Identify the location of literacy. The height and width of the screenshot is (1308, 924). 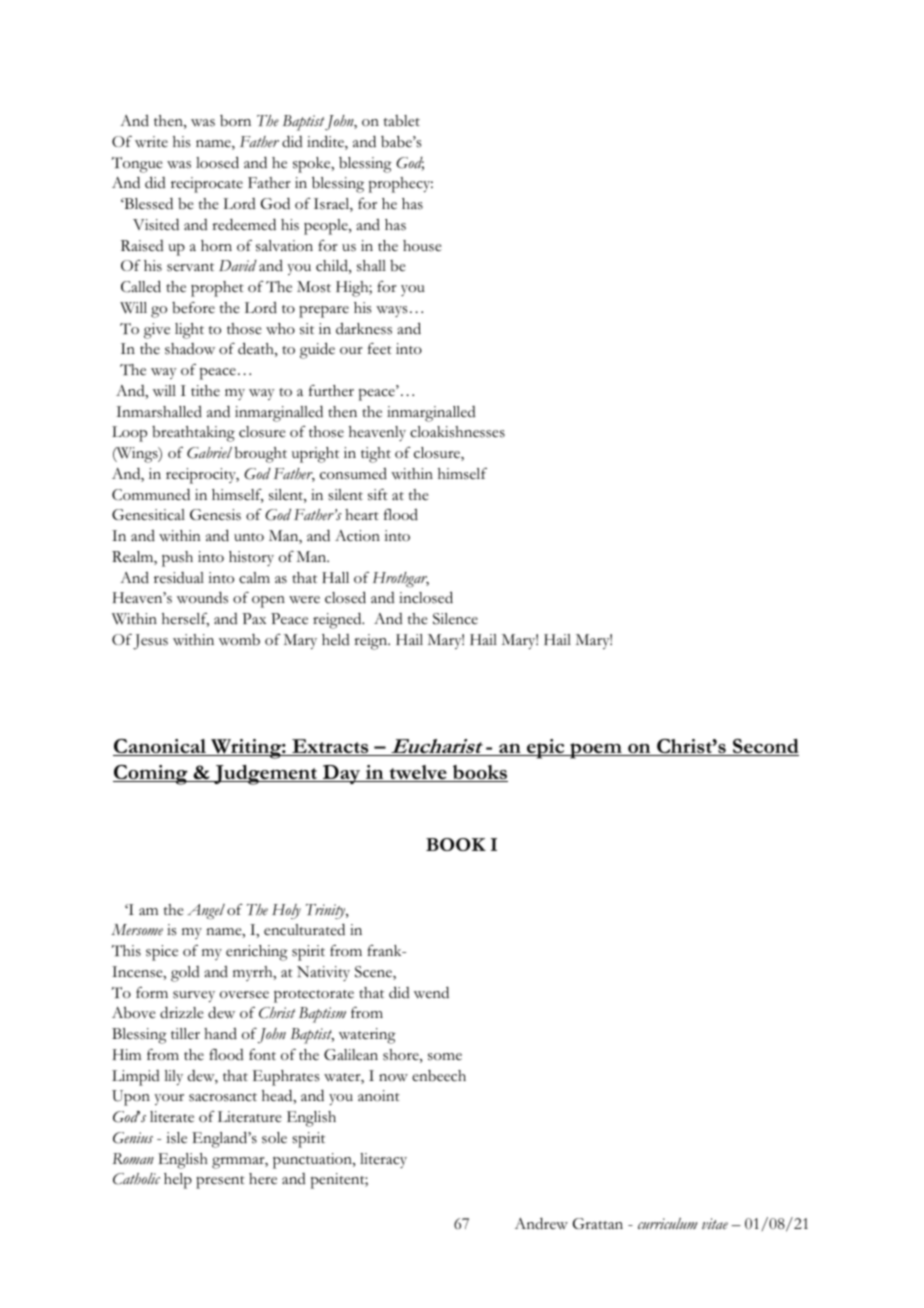
(383, 1160).
